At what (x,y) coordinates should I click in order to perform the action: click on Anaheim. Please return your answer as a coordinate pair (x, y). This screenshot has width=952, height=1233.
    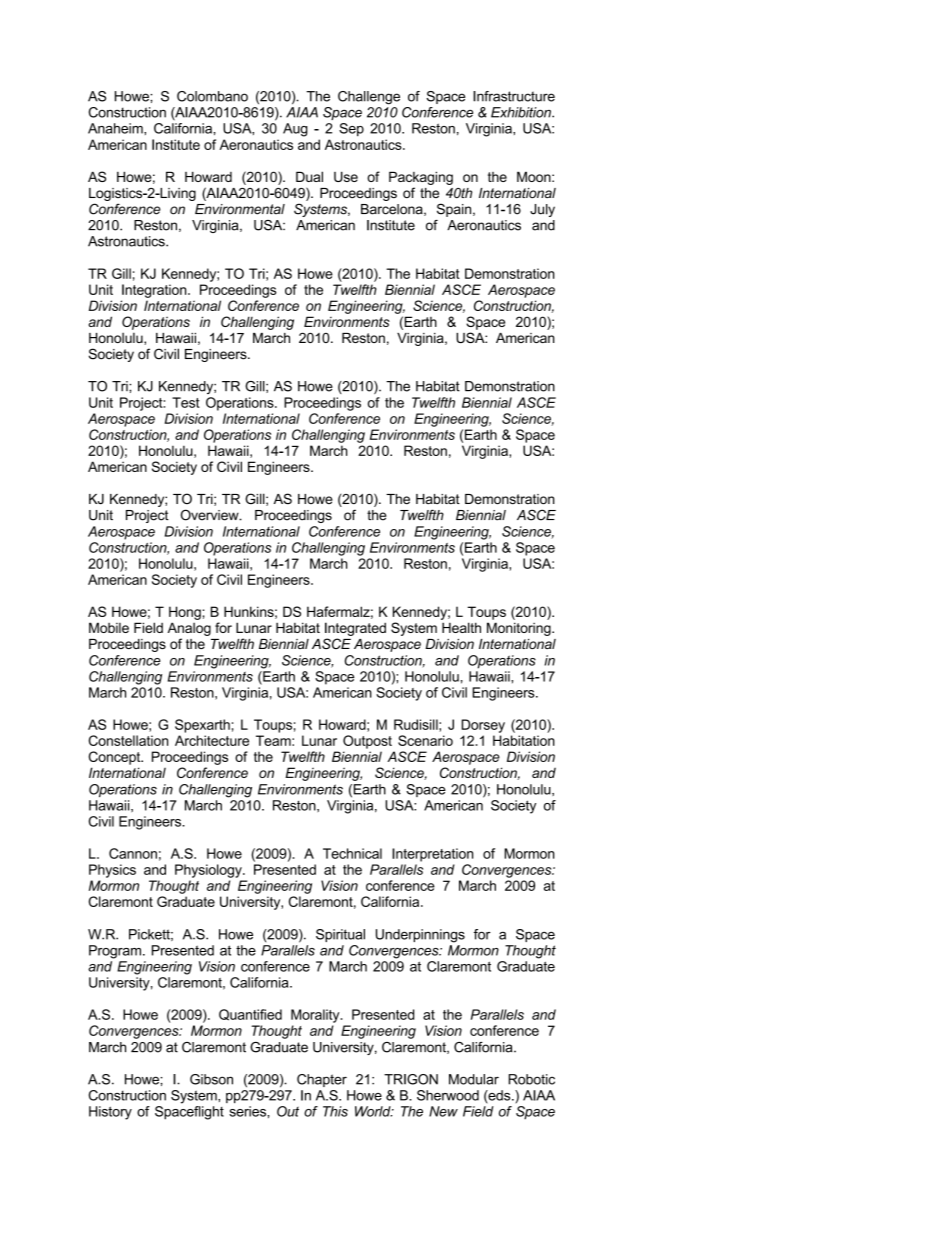
    Looking at the image, I should click on (116, 128).
